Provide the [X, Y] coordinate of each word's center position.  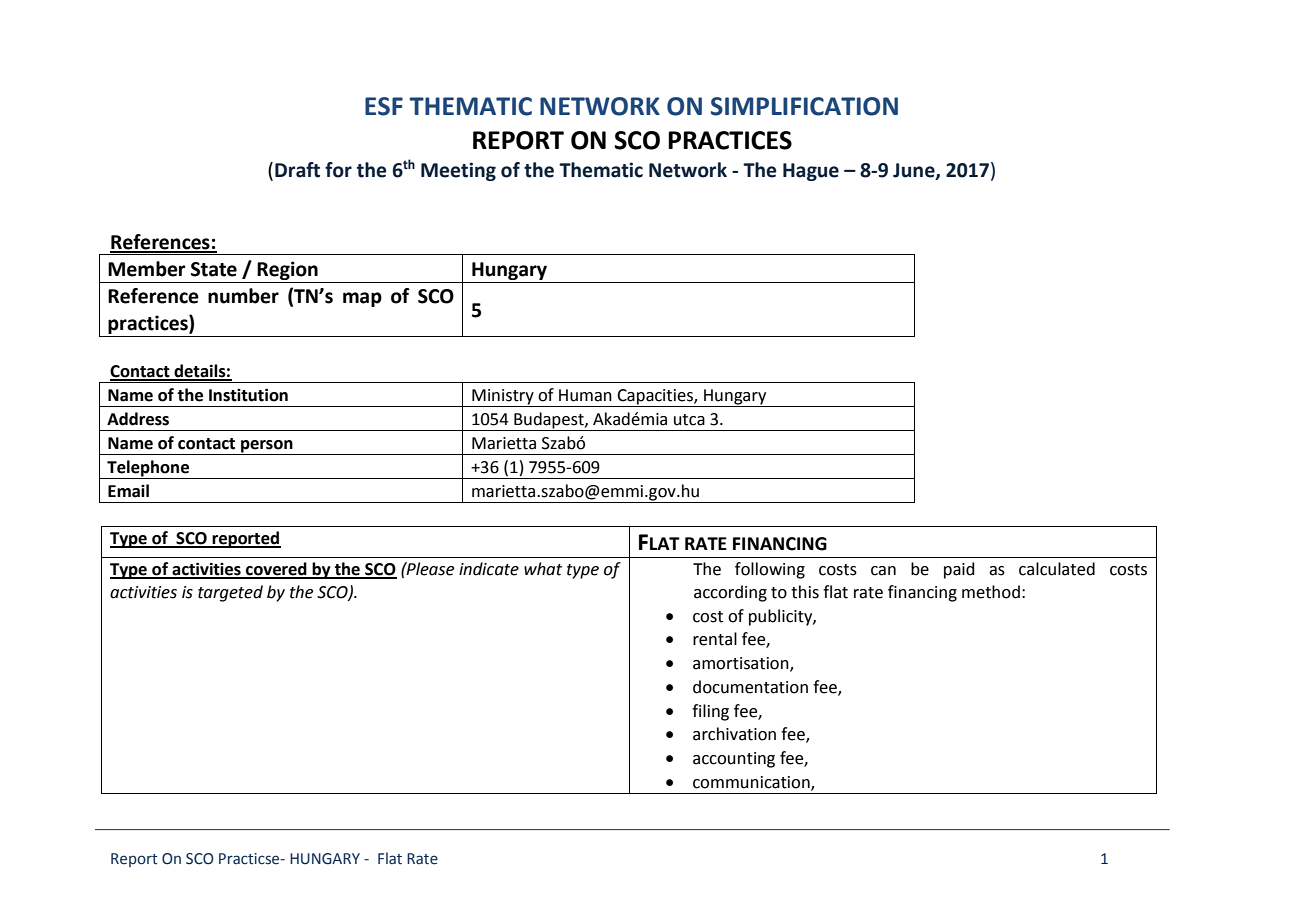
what [543, 569]
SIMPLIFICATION [804, 106]
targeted [230, 593]
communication [752, 783]
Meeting [458, 171]
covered [276, 570]
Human [585, 395]
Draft [297, 170]
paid [959, 570]
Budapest [550, 420]
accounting [734, 760]
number [243, 296]
